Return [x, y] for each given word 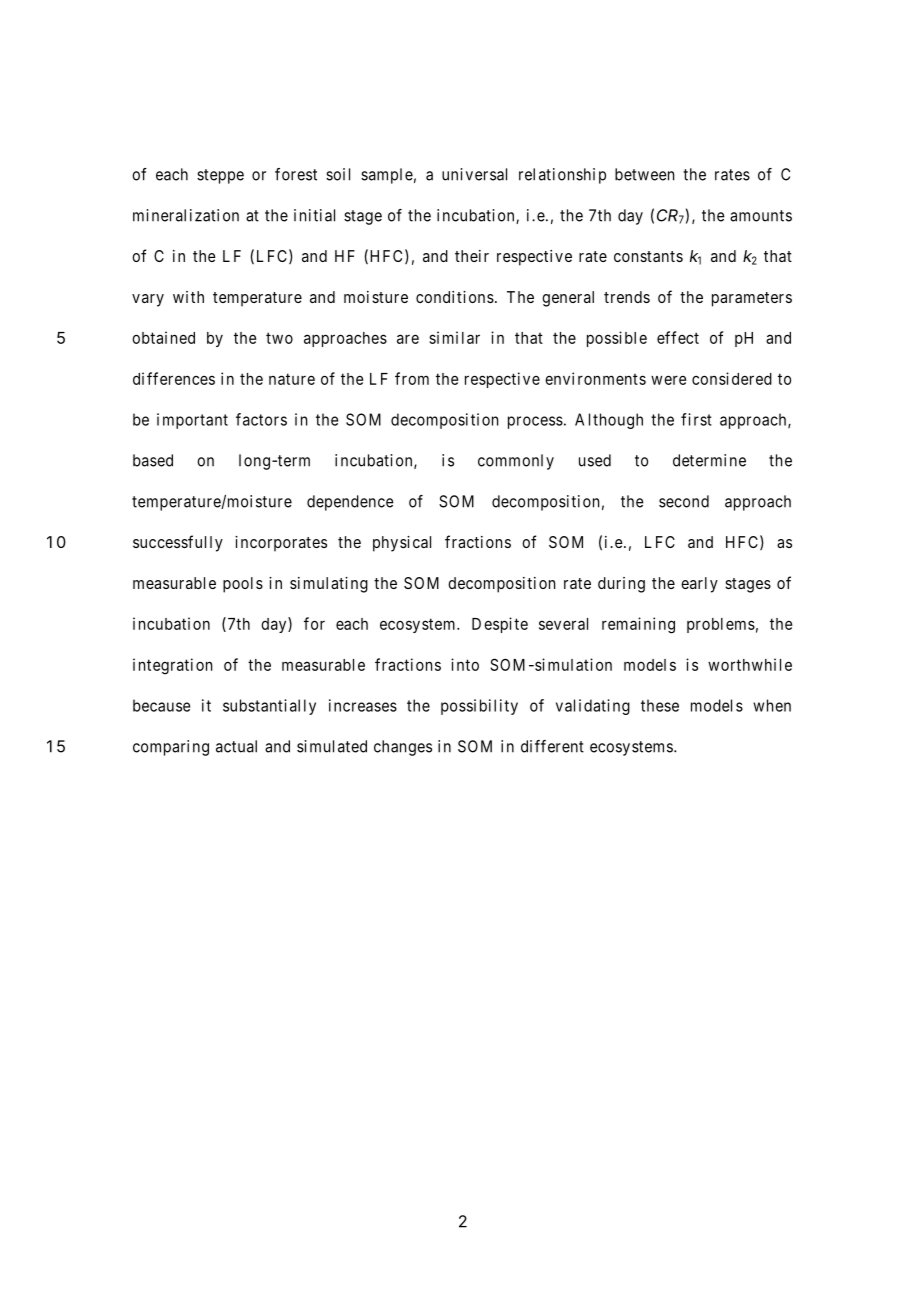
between [644, 174]
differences [174, 378]
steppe [220, 176]
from [412, 378]
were [668, 380]
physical [402, 544]
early [699, 585]
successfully [178, 543]
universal [474, 174]
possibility [479, 707]
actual [236, 746]
